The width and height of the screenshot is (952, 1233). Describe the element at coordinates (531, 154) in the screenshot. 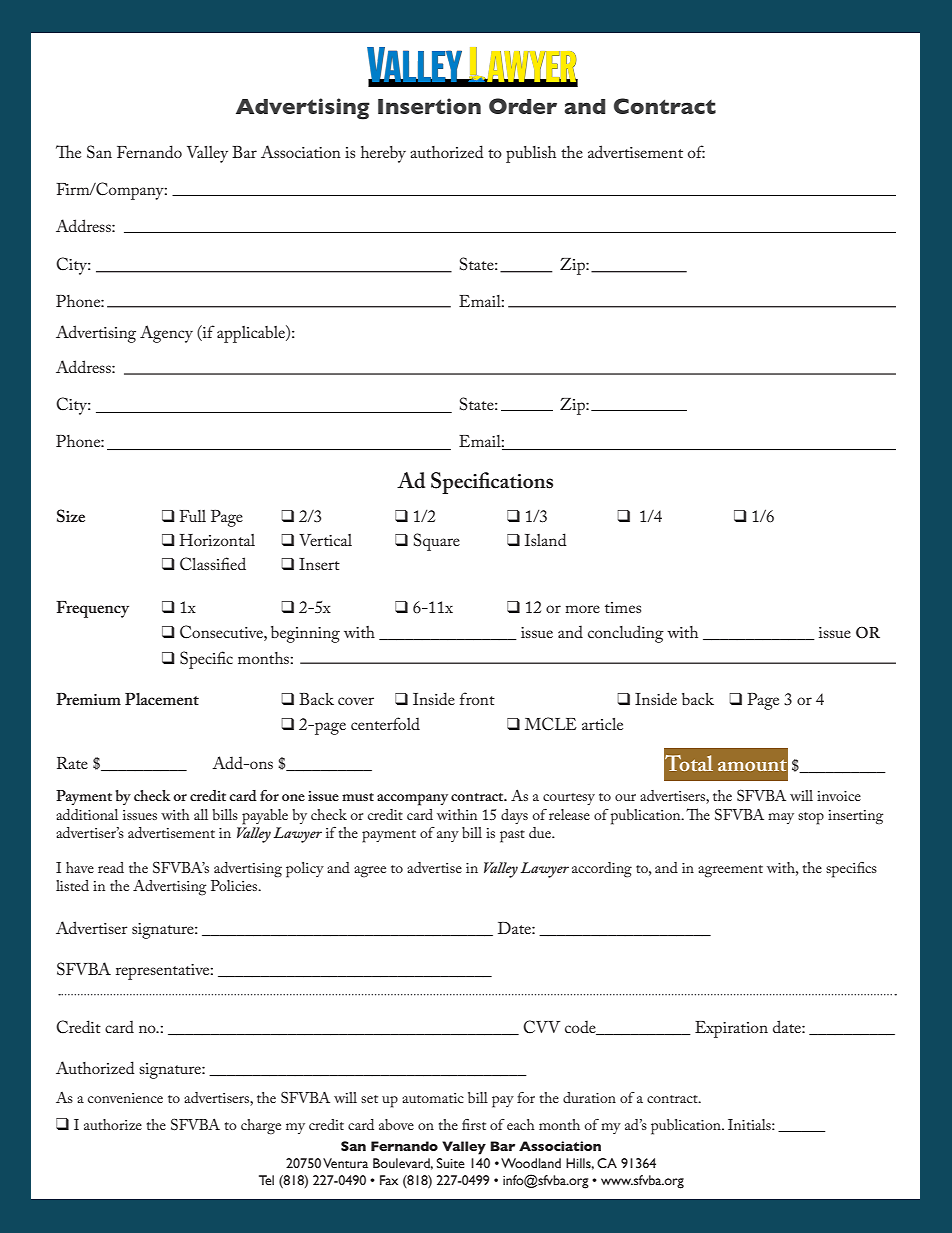

I see `publish` at that location.
